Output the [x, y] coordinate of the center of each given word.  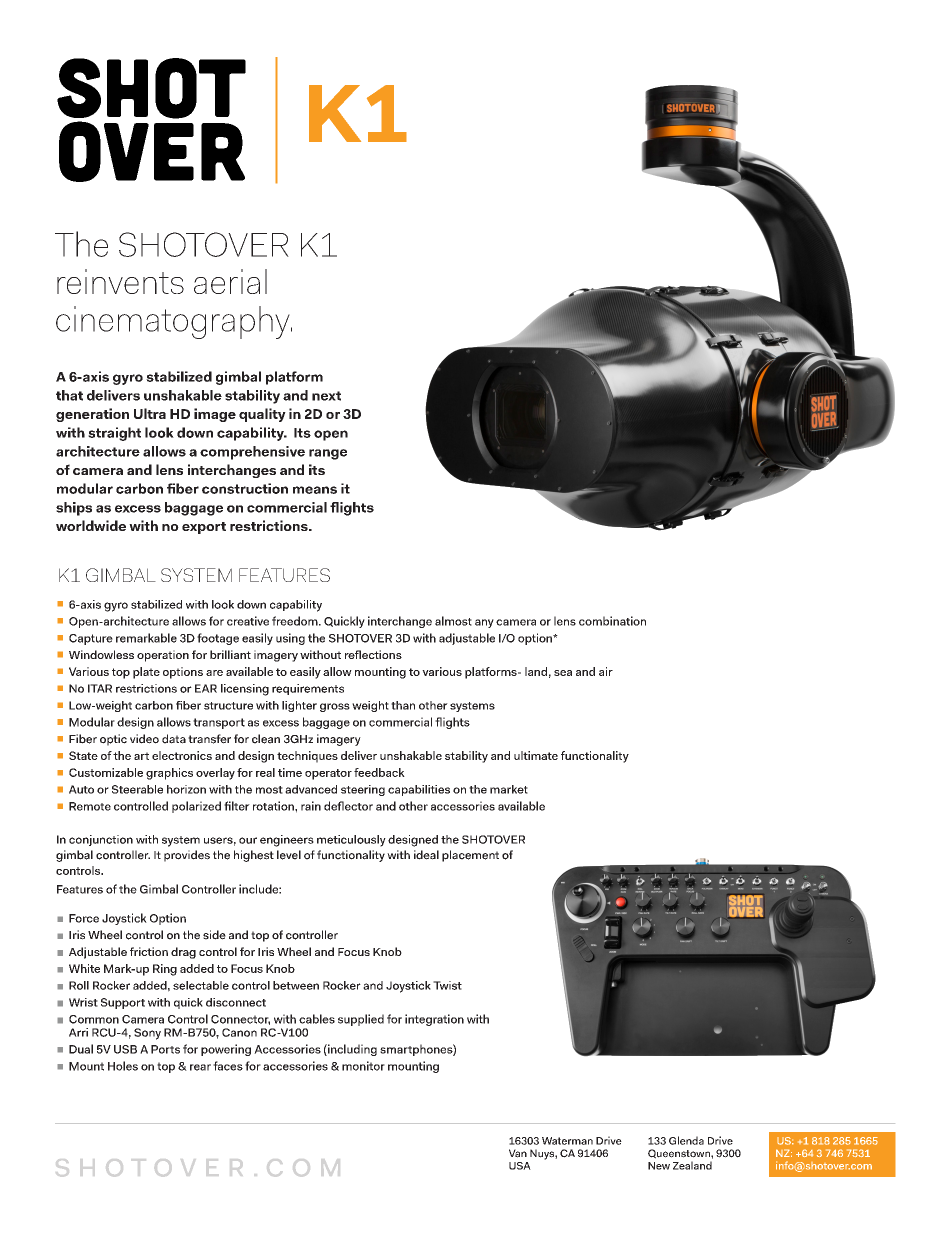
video [144, 739]
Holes [123, 1066]
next [326, 396]
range [328, 454]
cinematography [174, 322]
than [403, 705]
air [606, 671]
